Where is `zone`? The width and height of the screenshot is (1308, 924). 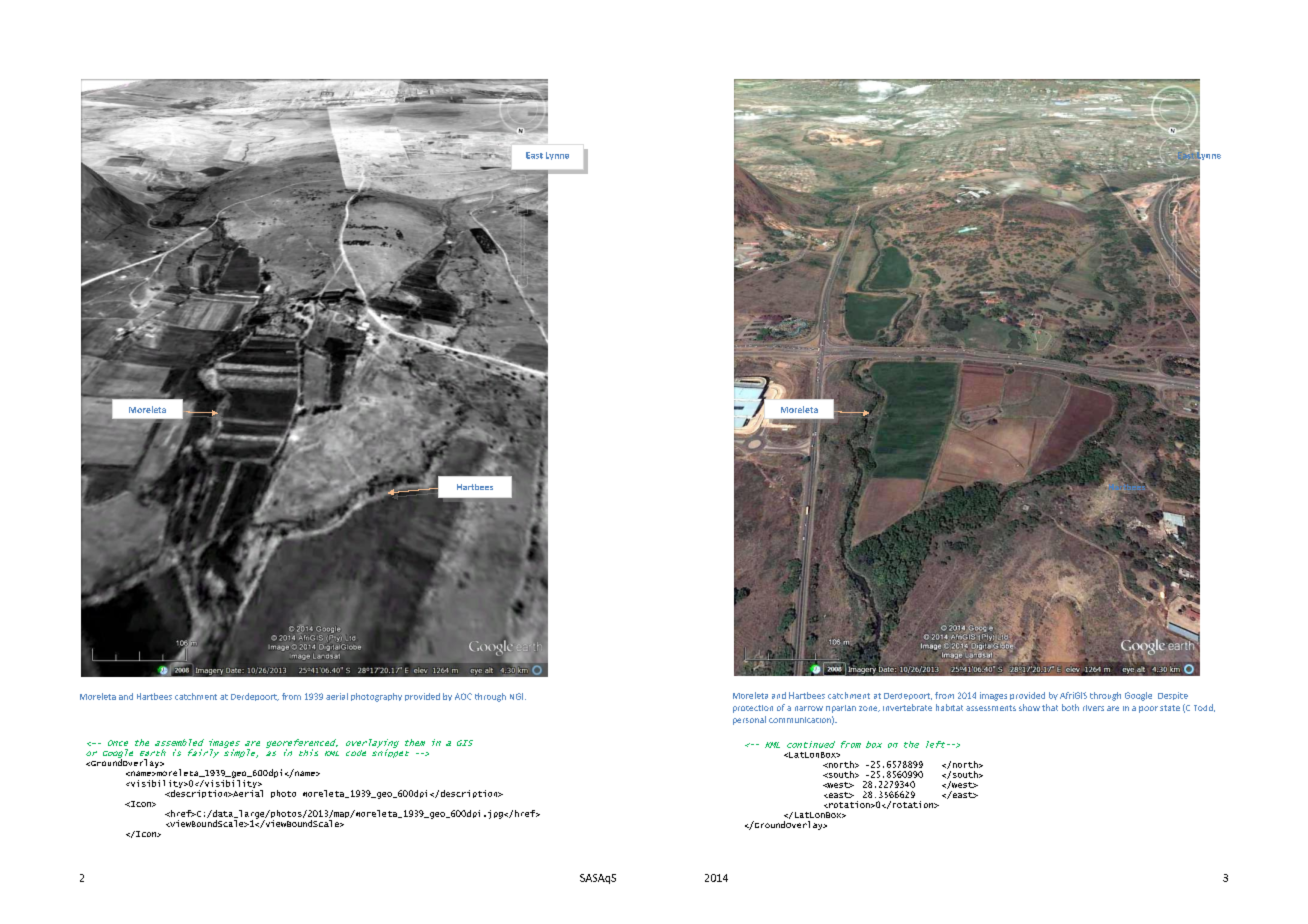
zone is located at coordinates (869, 709).
